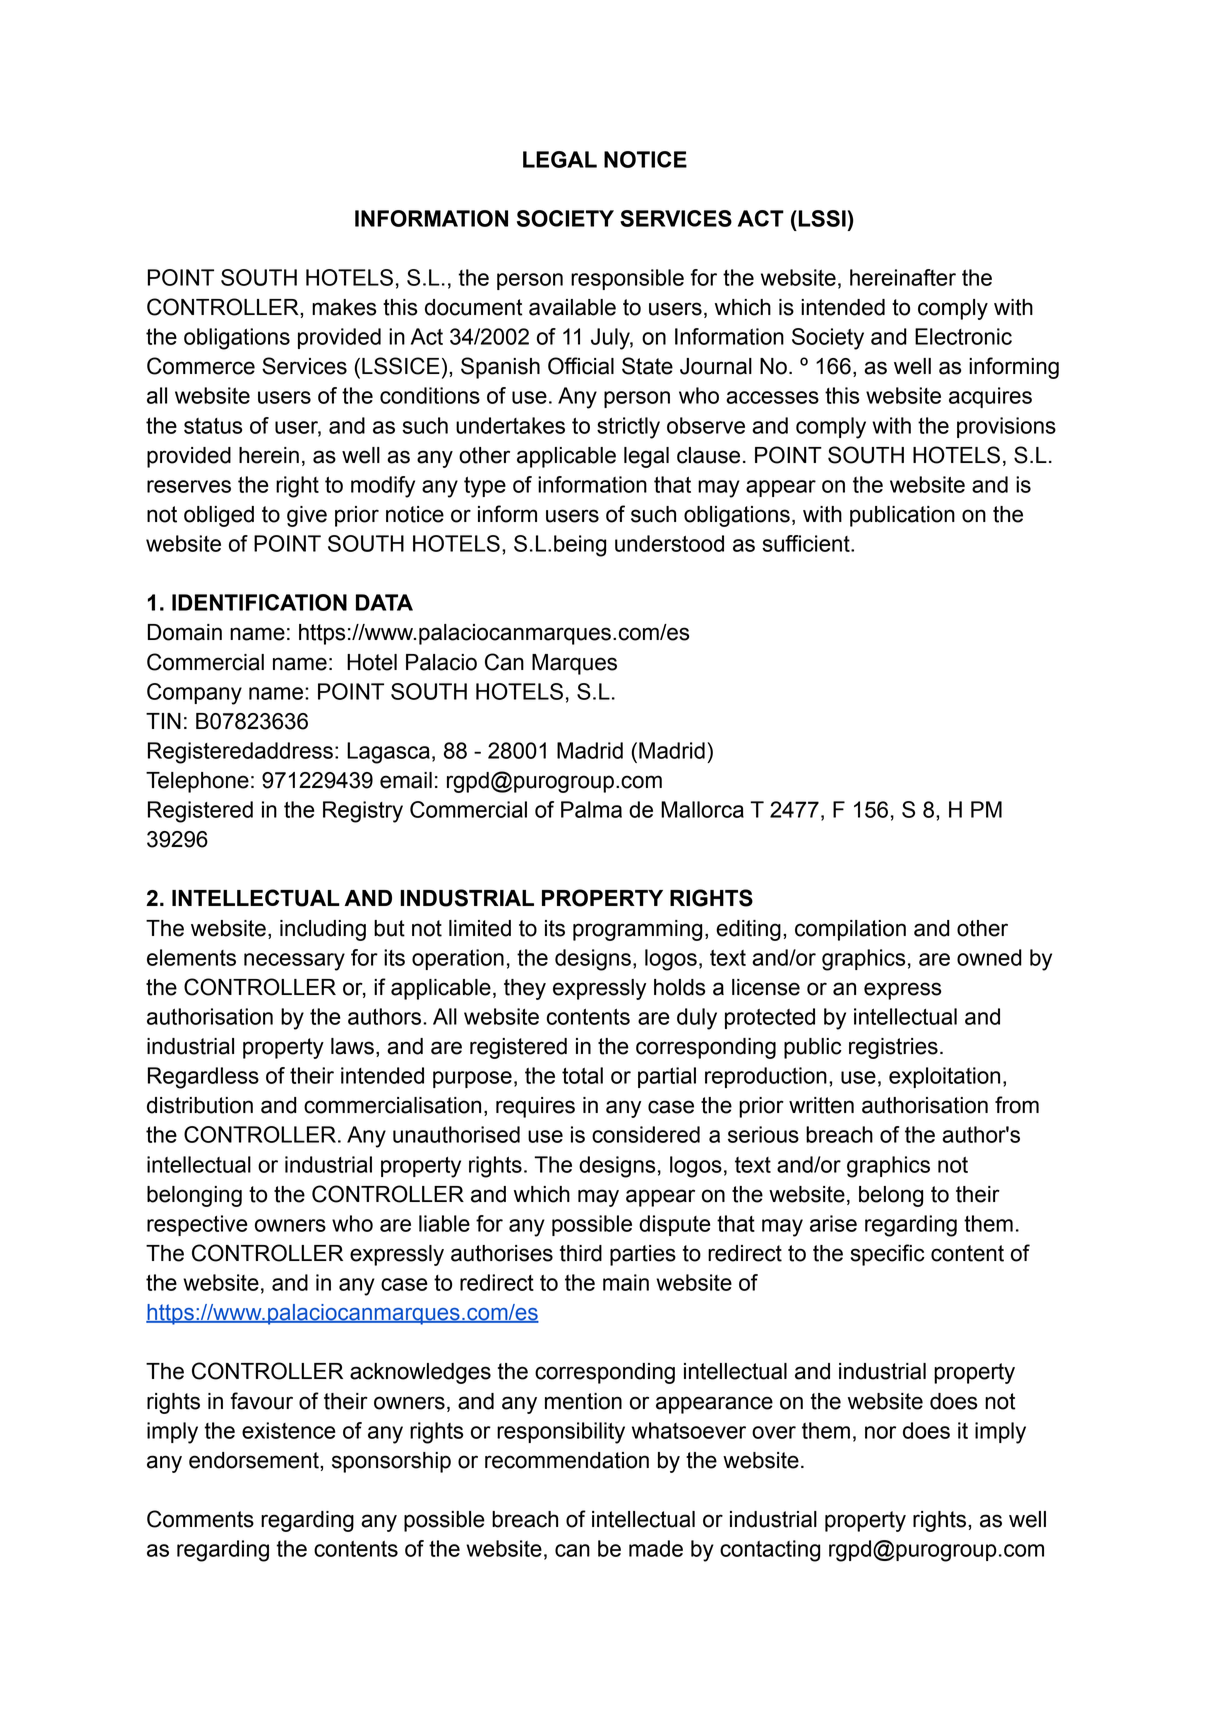 This document has width=1211, height=1711. Describe the element at coordinates (255, 1460) in the document. I see `endorsement` at that location.
